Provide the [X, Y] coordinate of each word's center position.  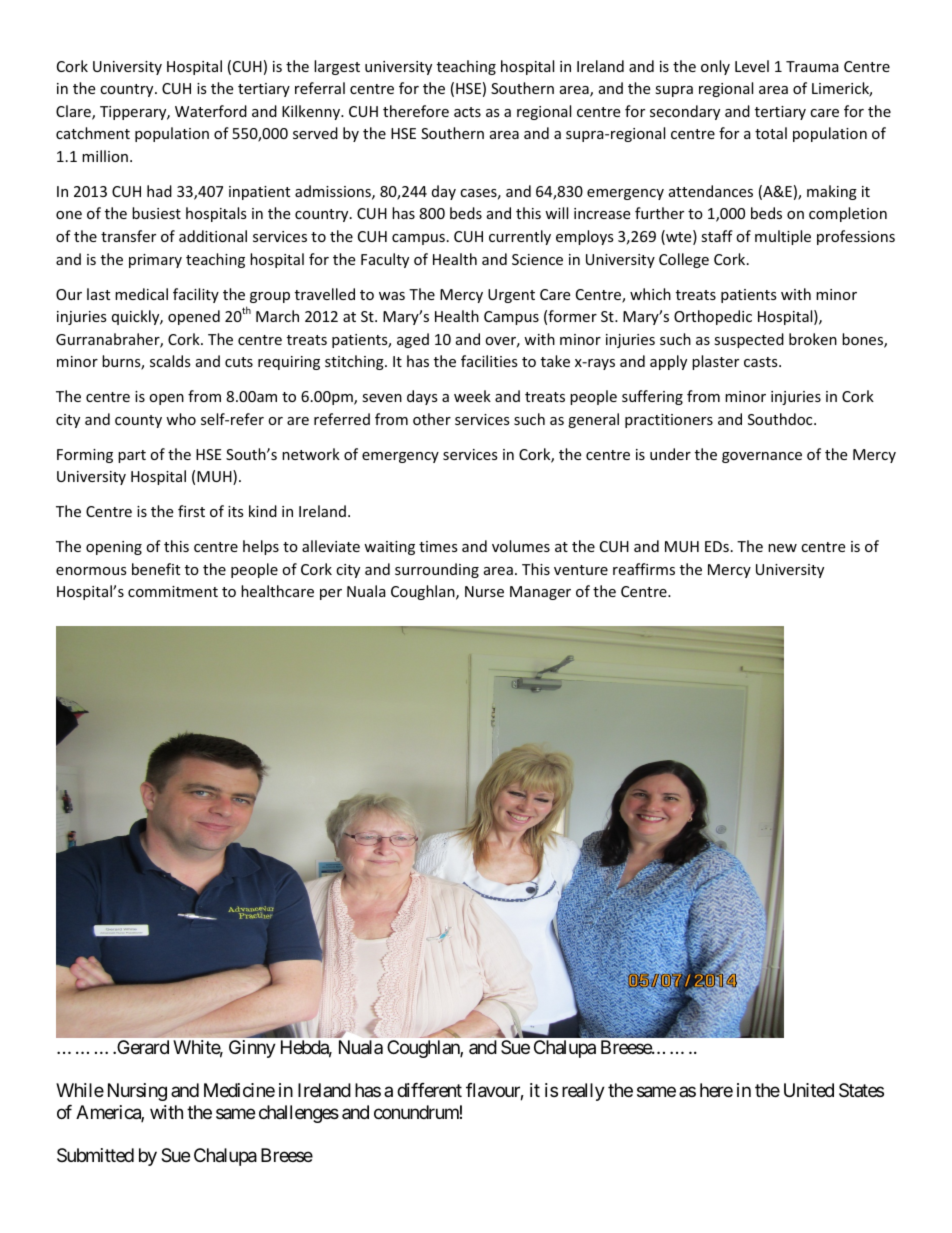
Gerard [142, 1047]
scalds [170, 361]
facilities [489, 361]
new [782, 548]
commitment [173, 591]
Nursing [137, 1092]
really [583, 1092]
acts [467, 112]
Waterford [211, 111]
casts [762, 362]
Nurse [484, 591]
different [429, 1090]
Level [752, 66]
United [809, 1090]
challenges [299, 1114]
